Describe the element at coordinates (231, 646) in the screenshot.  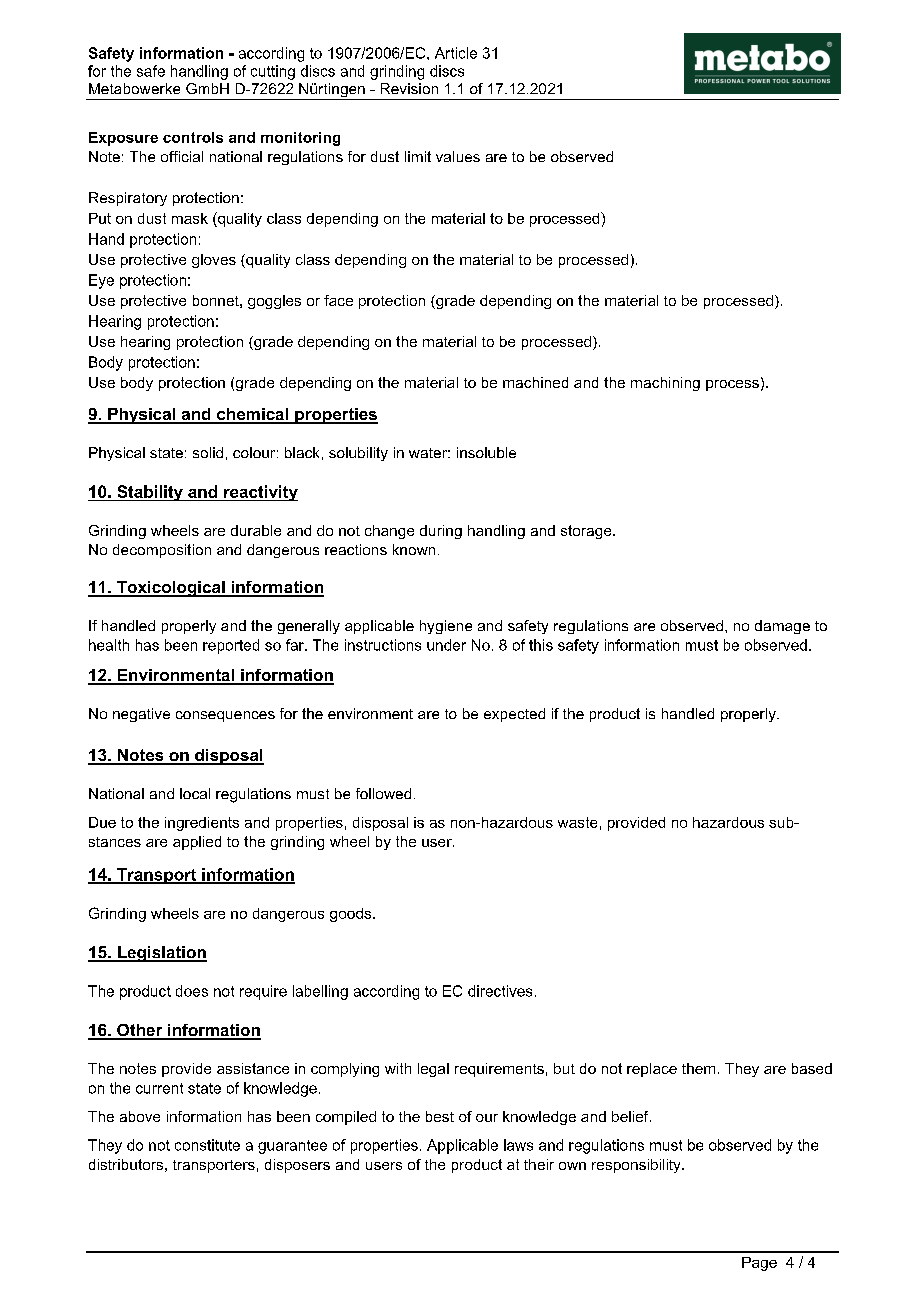
I see `reported` at that location.
